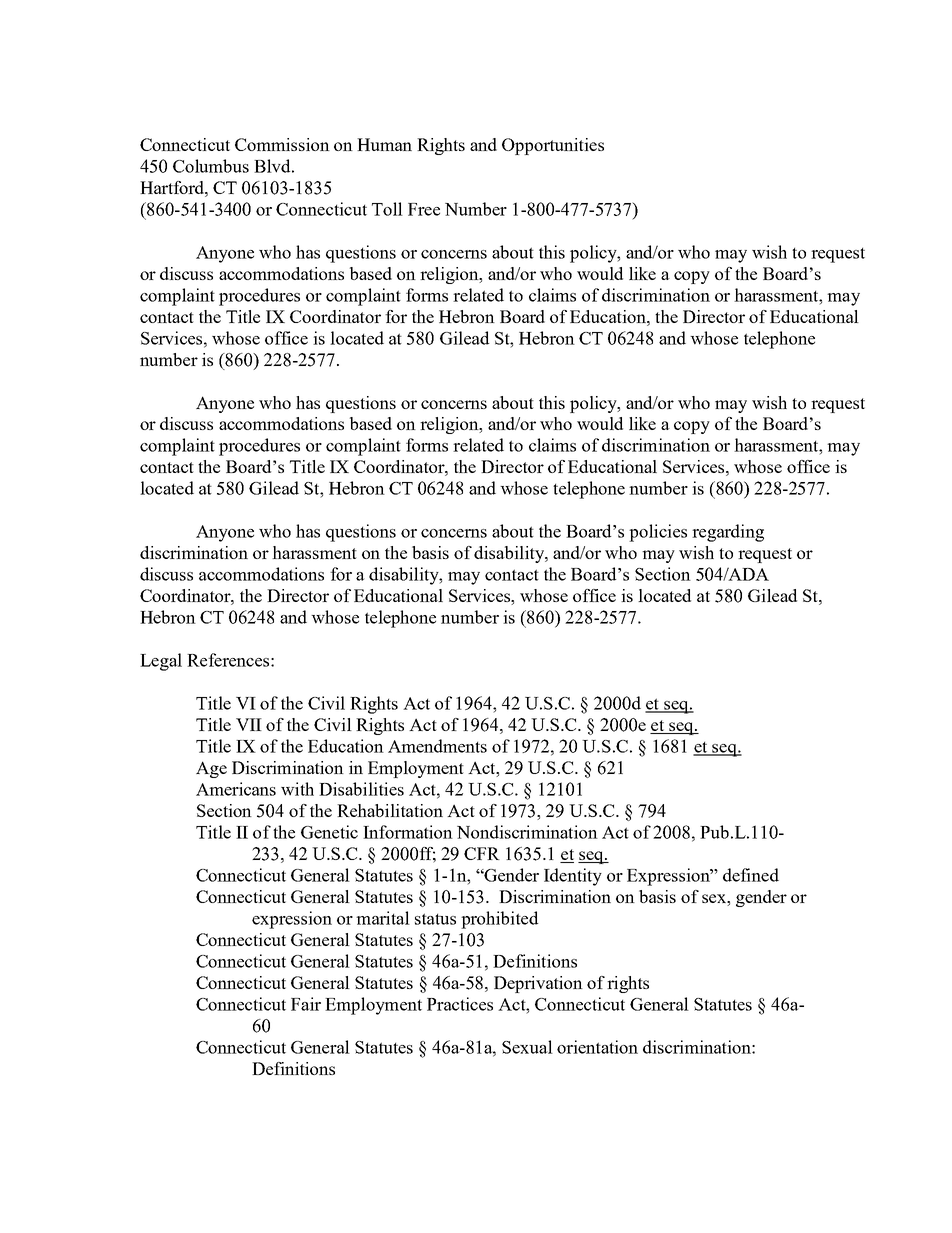 This page has height=1233, width=952. What do you see at coordinates (424, 209) in the page?
I see `Free` at bounding box center [424, 209].
